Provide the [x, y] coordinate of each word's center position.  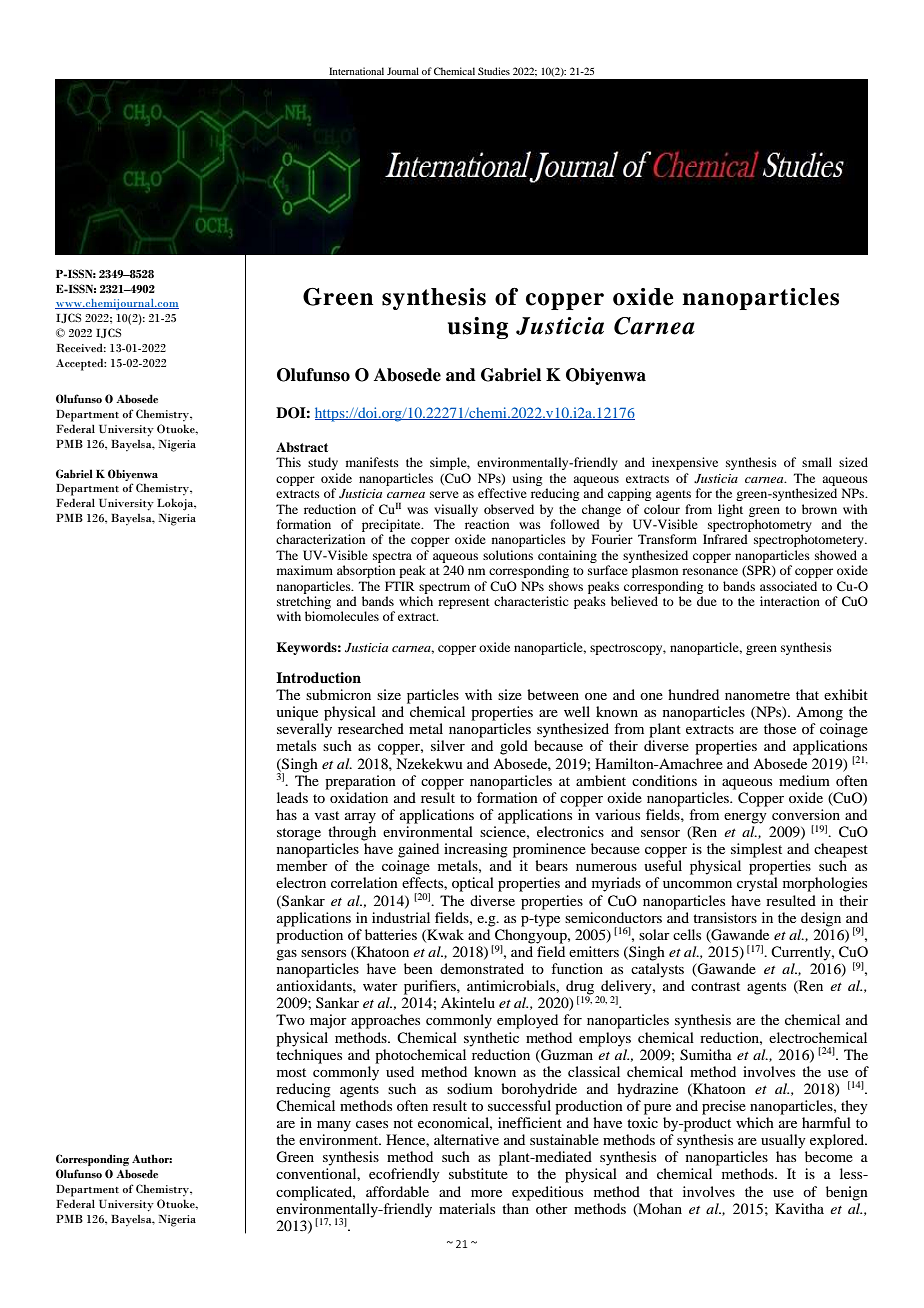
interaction [790, 601]
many [334, 1126]
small [817, 462]
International [356, 71]
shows [566, 586]
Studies [494, 71]
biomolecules [342, 616]
